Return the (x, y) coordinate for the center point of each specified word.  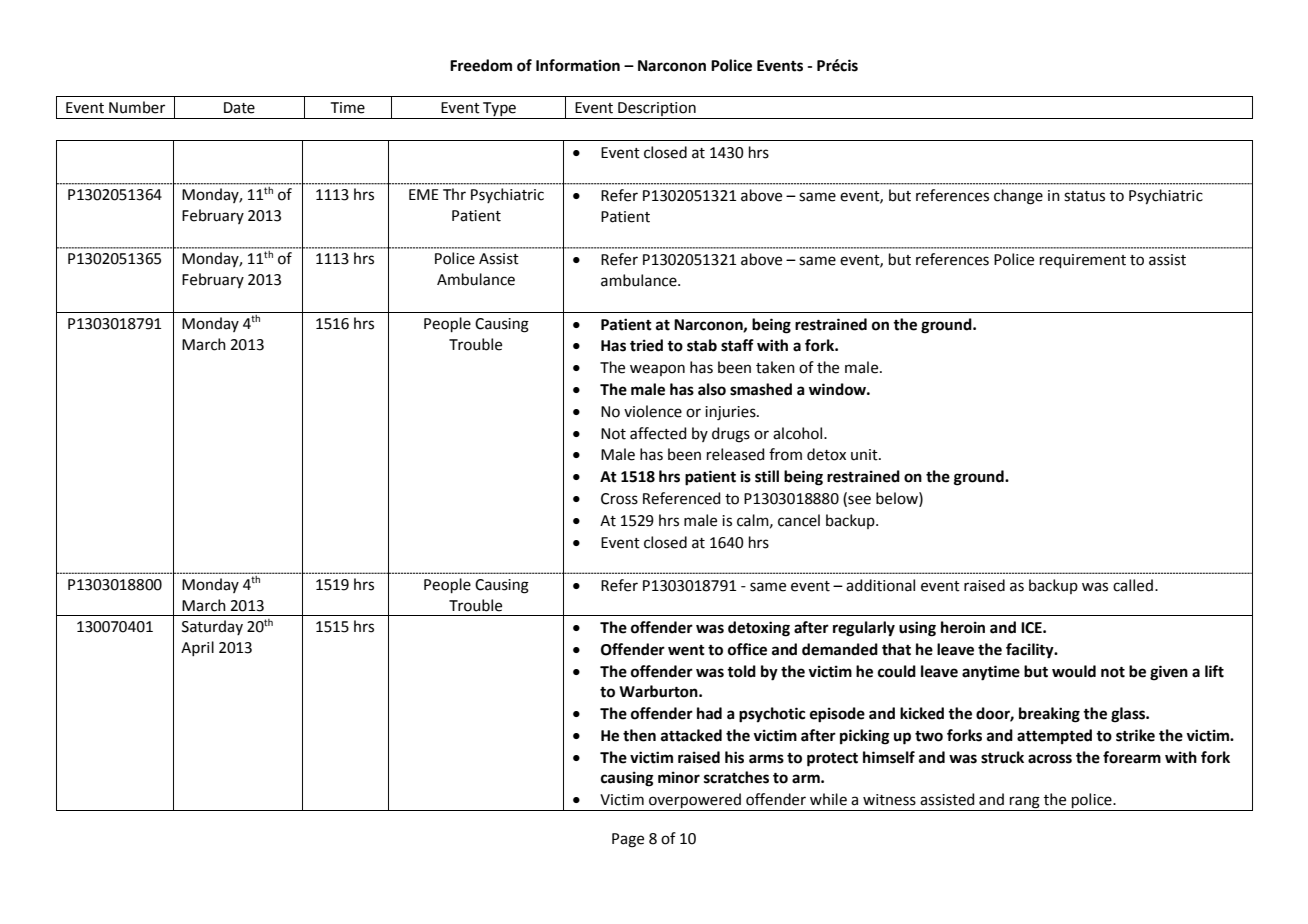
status (1084, 196)
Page (628, 840)
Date (239, 108)
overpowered (695, 802)
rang (1025, 803)
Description (657, 110)
